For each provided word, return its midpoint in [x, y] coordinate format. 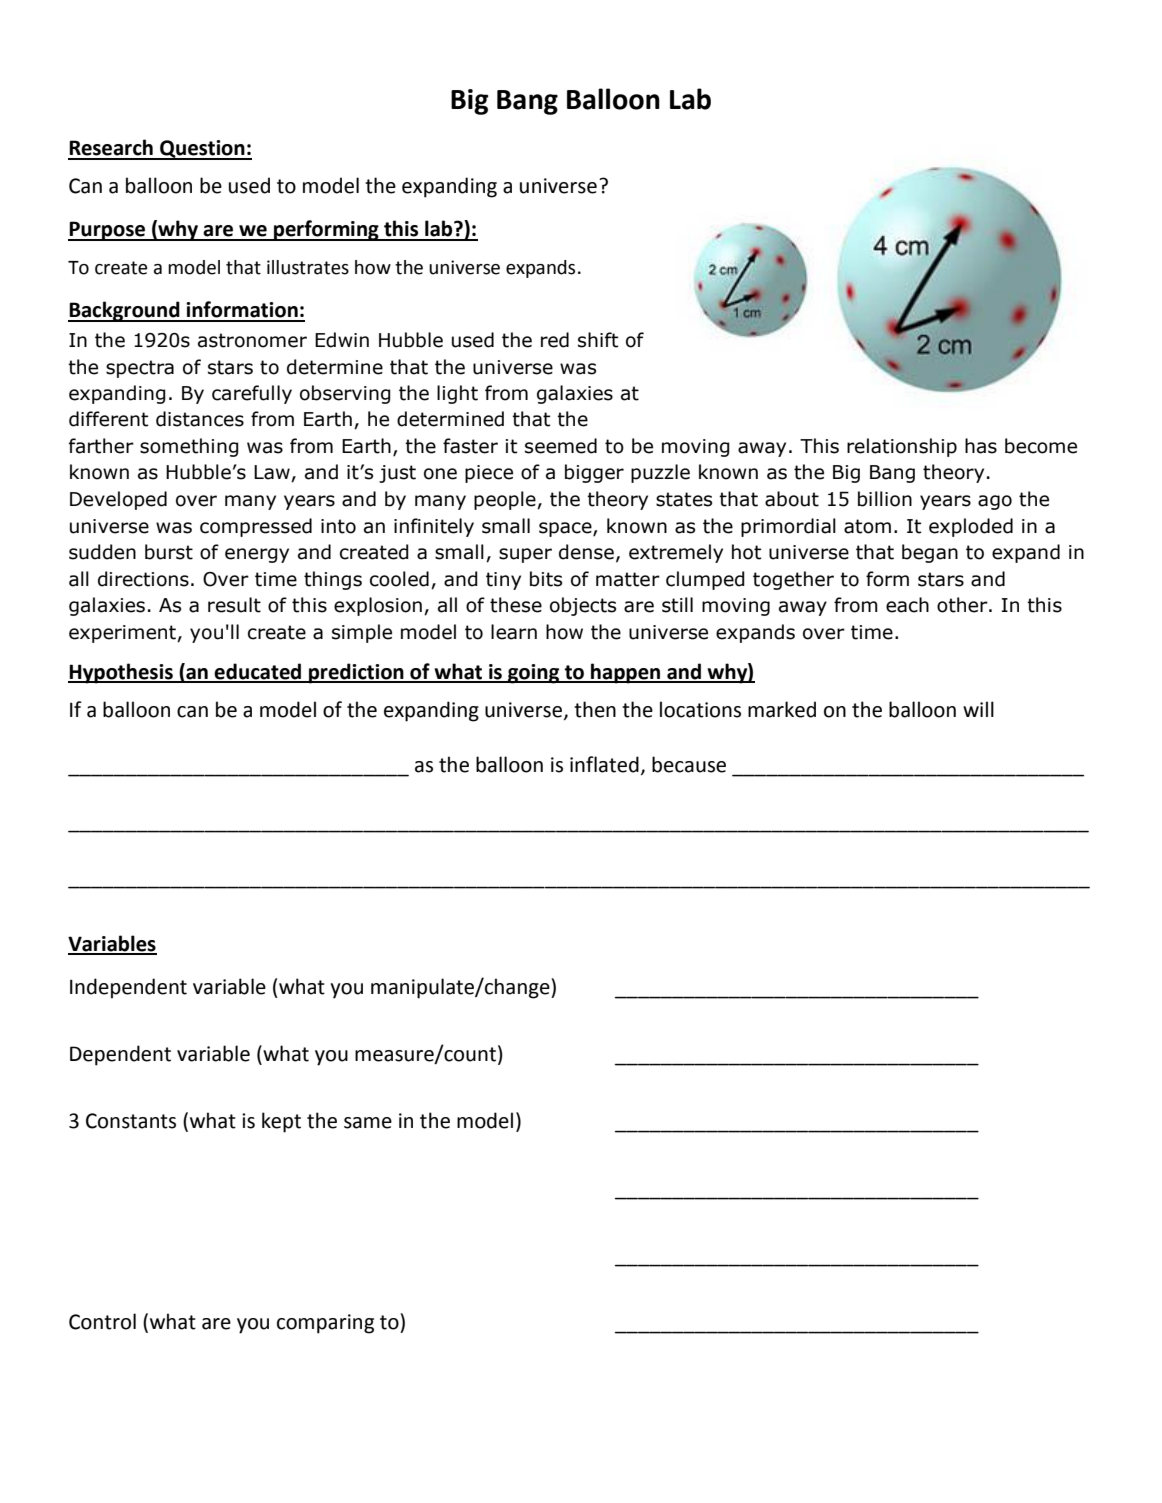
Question [202, 150]
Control [102, 1321]
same [368, 1123]
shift [598, 340]
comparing [325, 1324]
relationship [902, 447]
